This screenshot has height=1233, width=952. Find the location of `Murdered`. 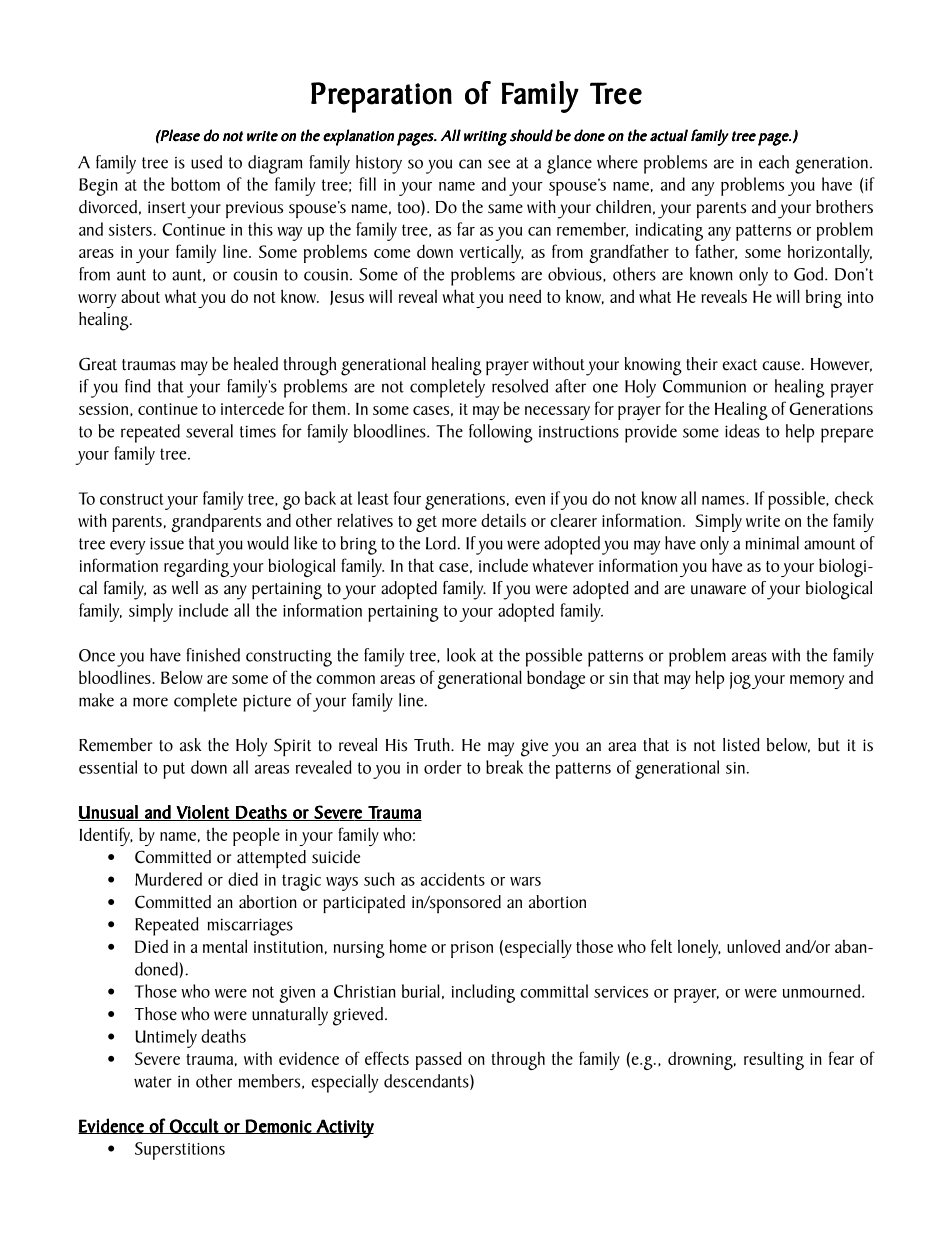

Murdered is located at coordinates (168, 879).
